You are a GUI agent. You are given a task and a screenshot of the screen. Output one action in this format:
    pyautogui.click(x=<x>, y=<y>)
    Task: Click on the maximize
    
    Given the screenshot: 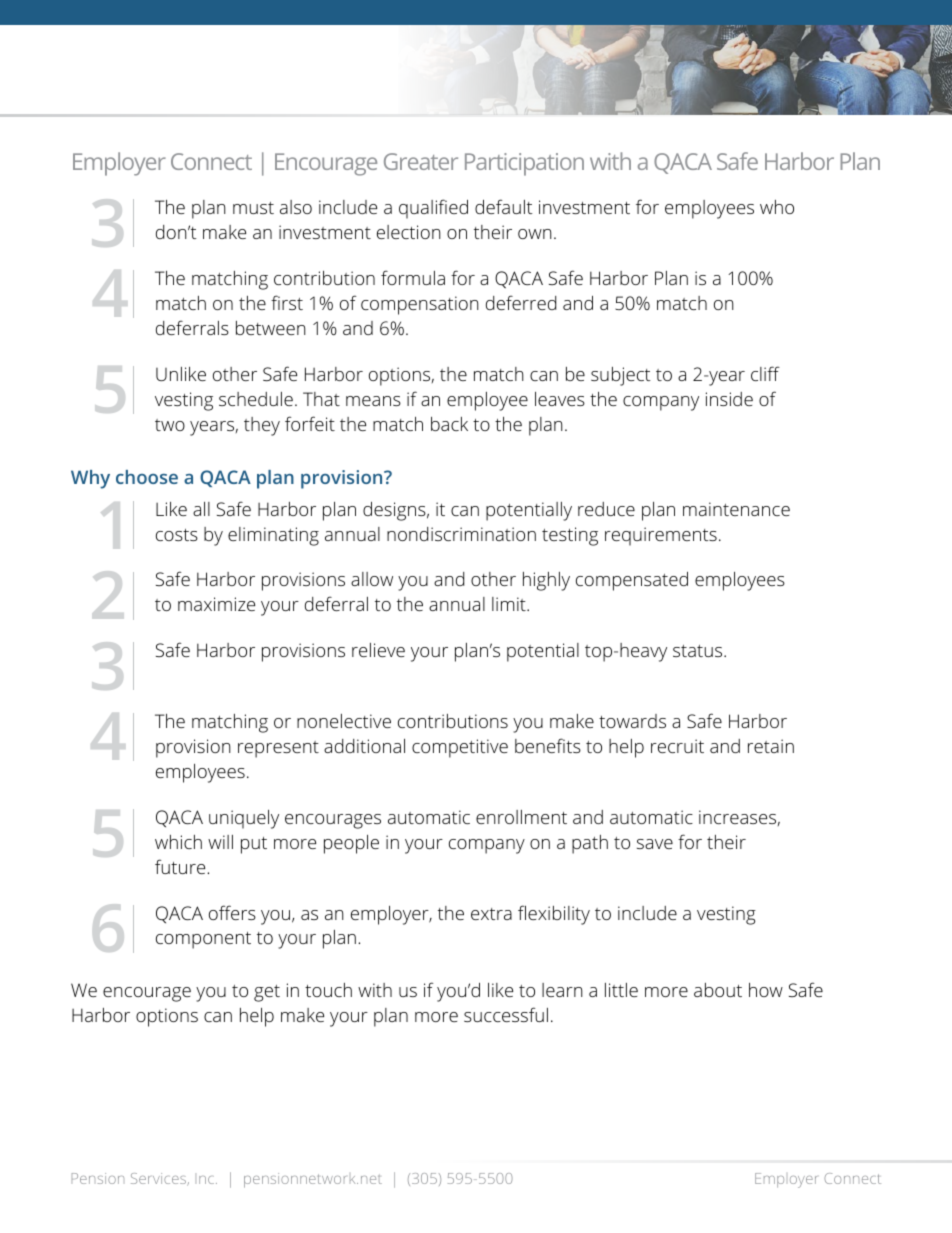 What is the action you would take?
    pyautogui.click(x=216, y=604)
